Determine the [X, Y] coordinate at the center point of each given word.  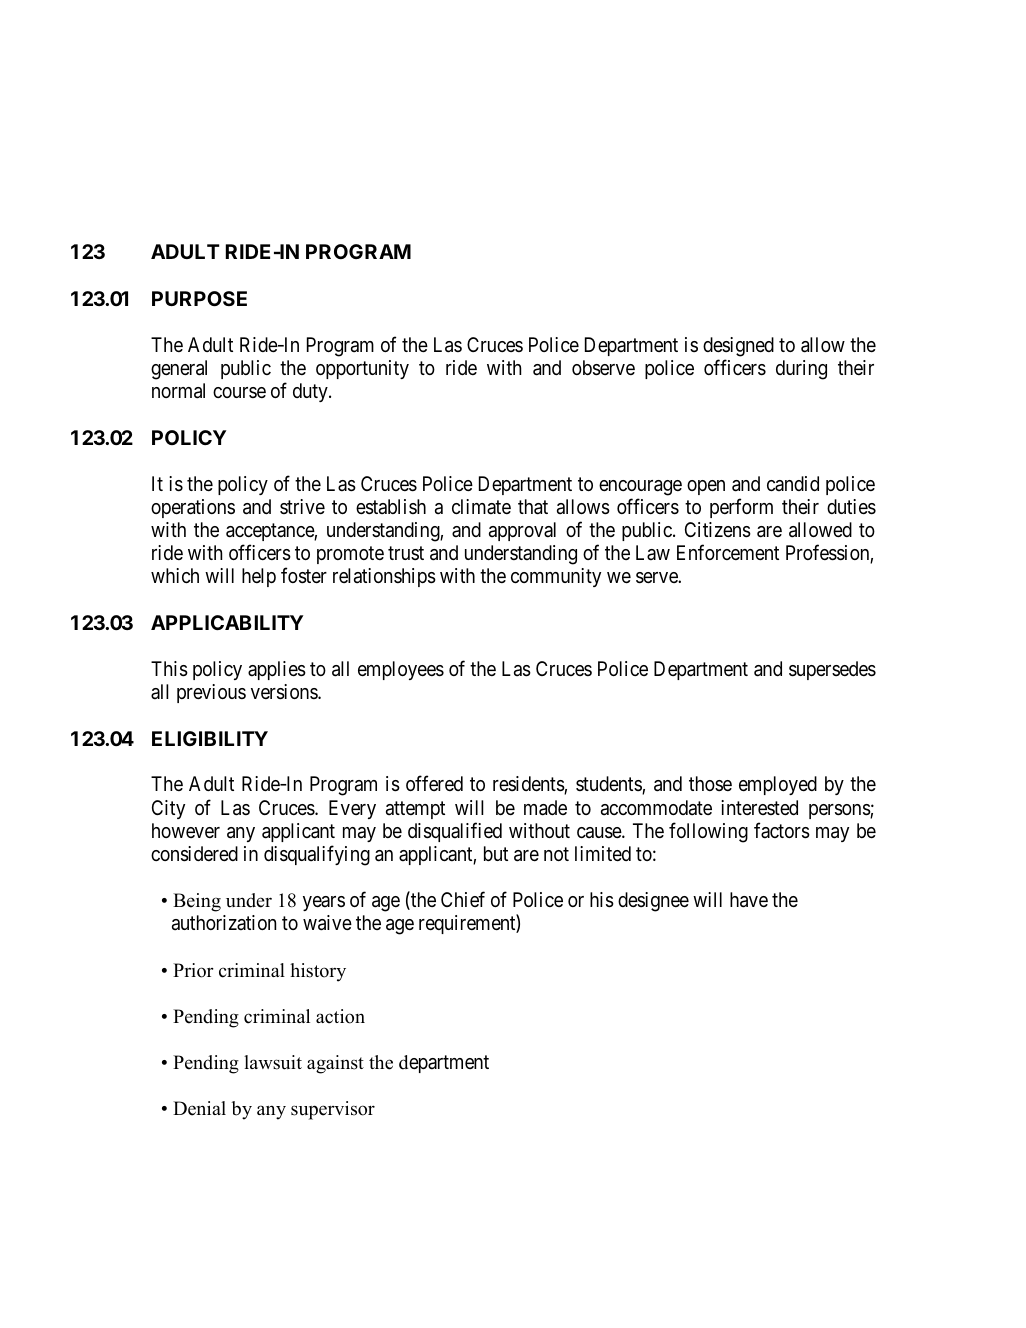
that [533, 507]
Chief [463, 899]
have [749, 900]
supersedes [832, 670]
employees [401, 670]
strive [302, 507]
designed [738, 347]
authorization [224, 923]
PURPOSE [199, 298]
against [335, 1064]
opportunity [362, 369]
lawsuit [273, 1062]
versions [285, 692]
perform [741, 508]
